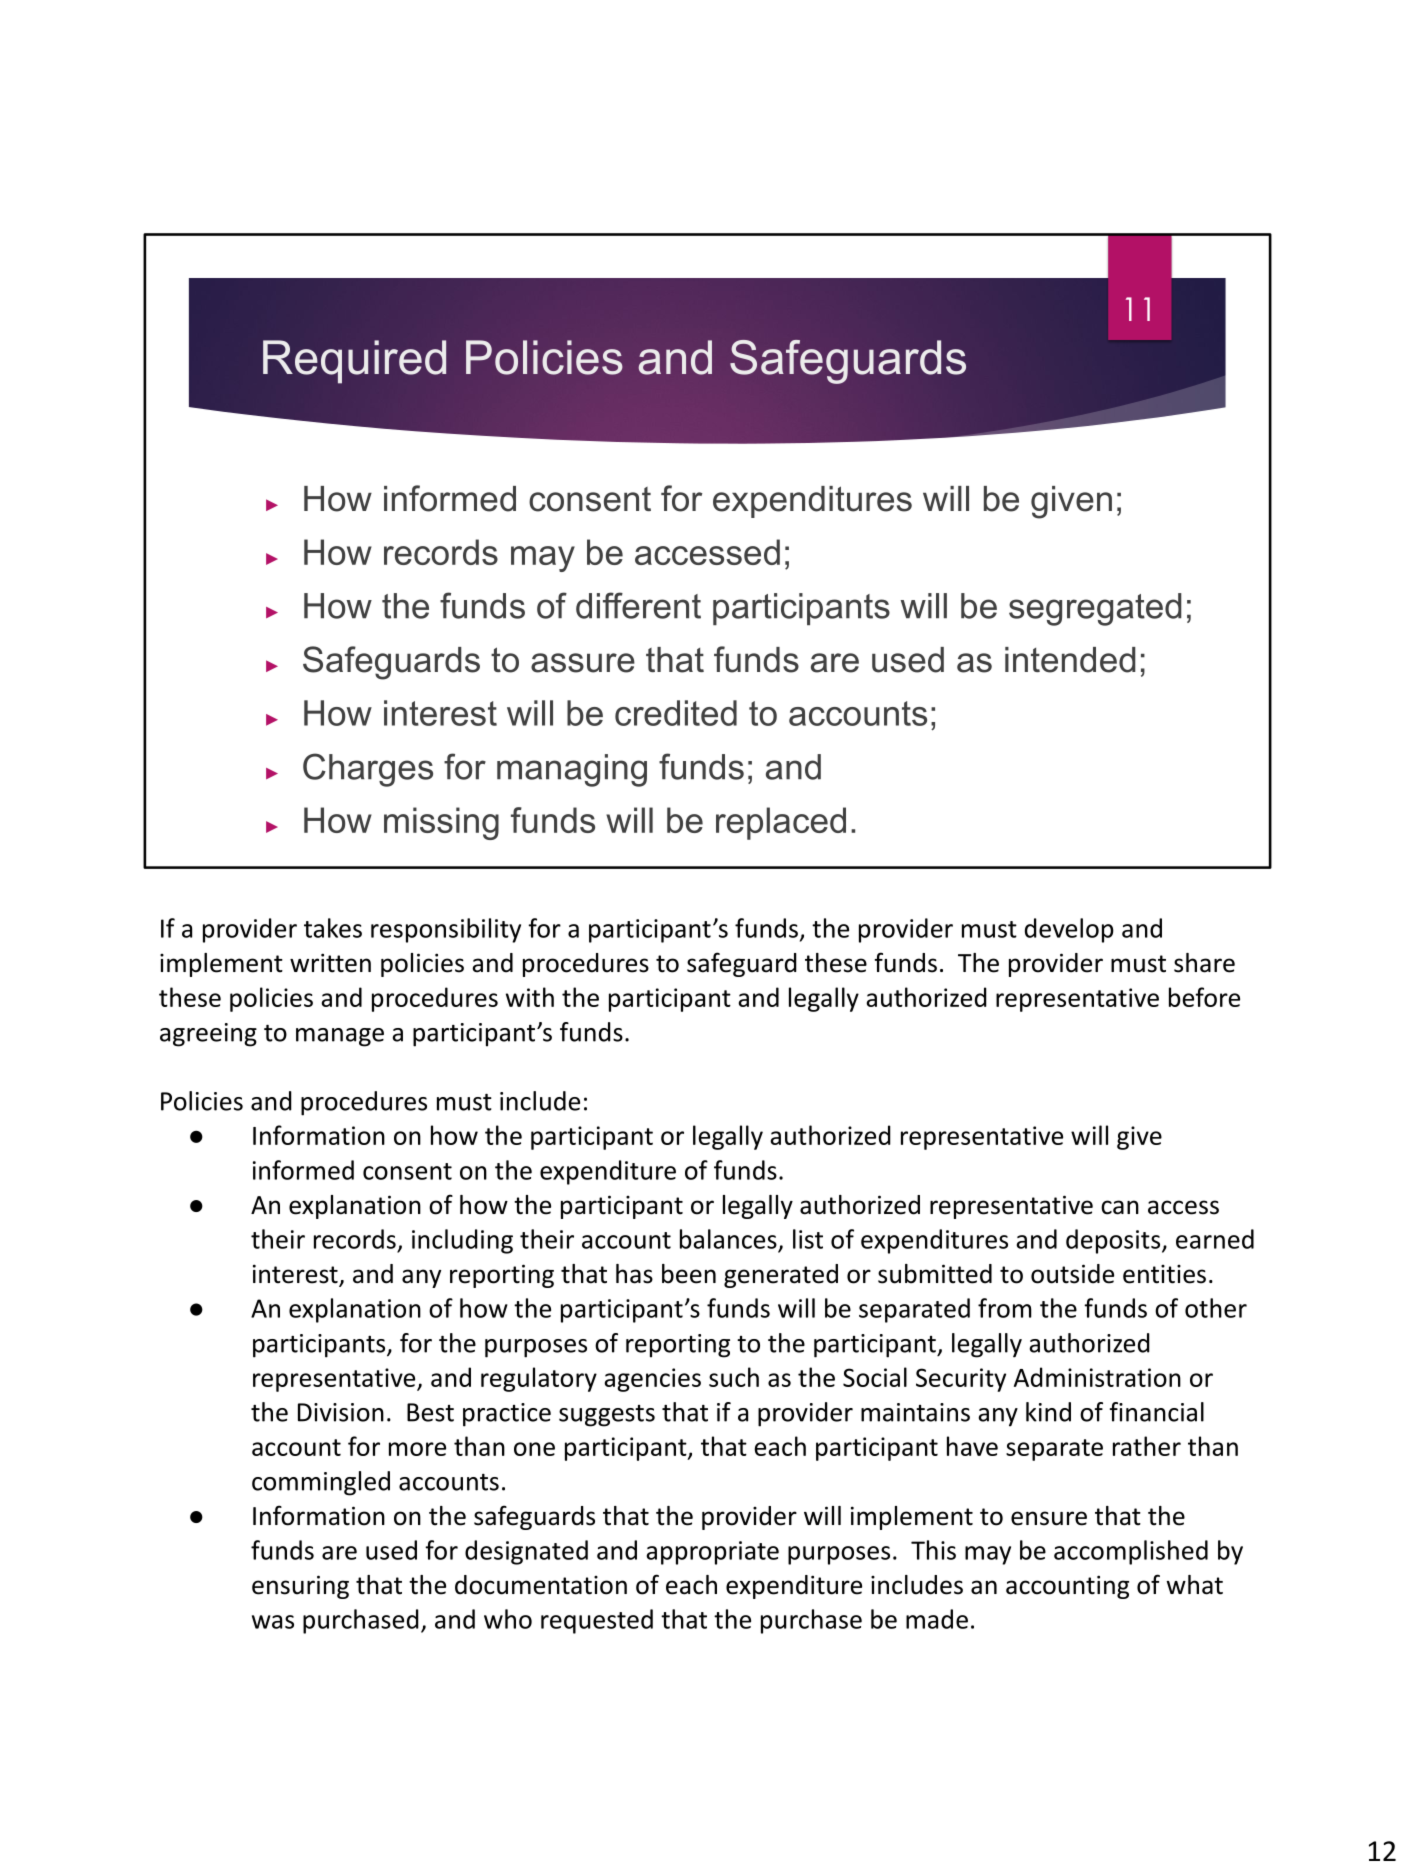  I want to click on replaced, so click(781, 823).
